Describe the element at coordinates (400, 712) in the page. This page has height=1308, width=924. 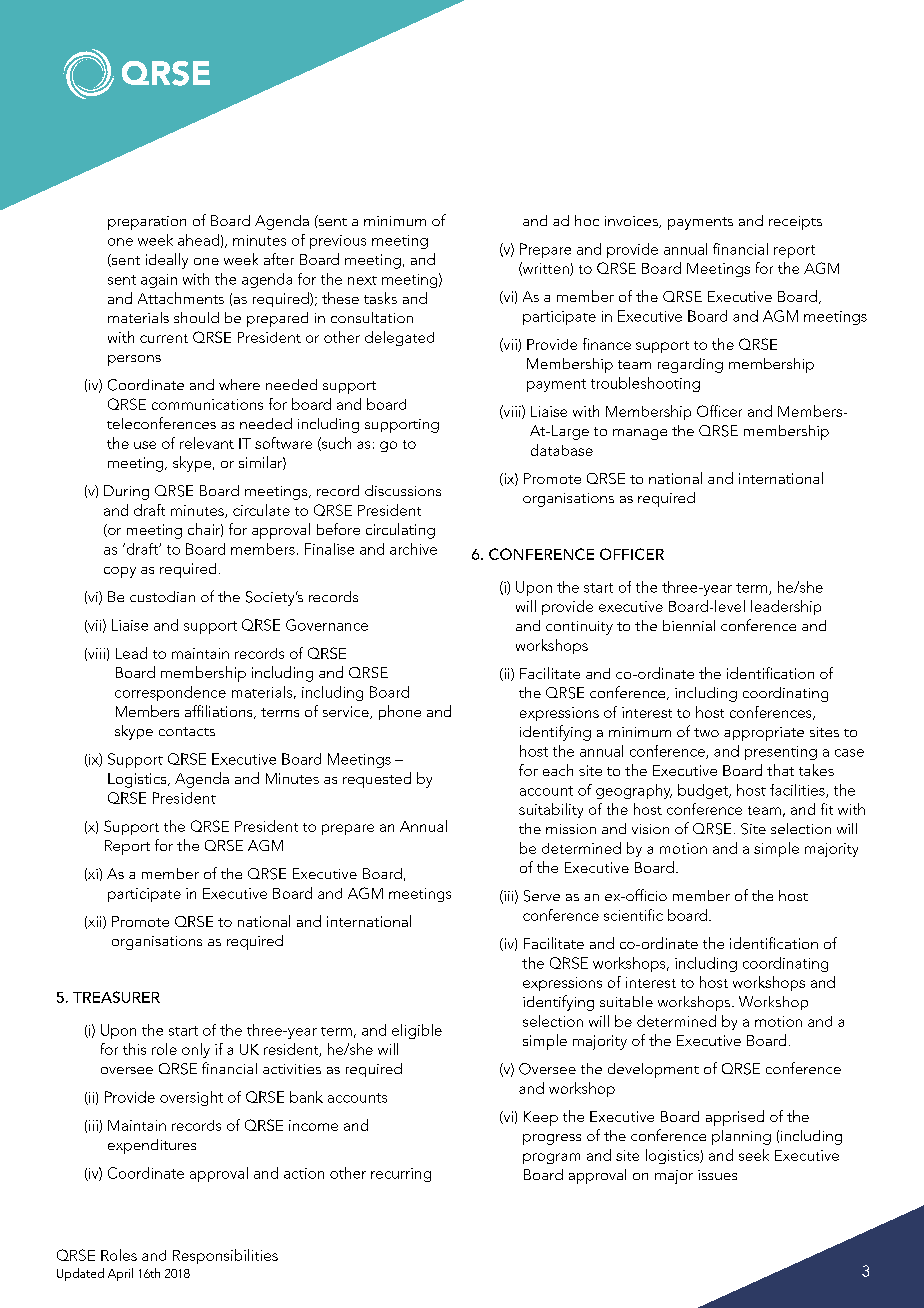
I see `phone` at that location.
